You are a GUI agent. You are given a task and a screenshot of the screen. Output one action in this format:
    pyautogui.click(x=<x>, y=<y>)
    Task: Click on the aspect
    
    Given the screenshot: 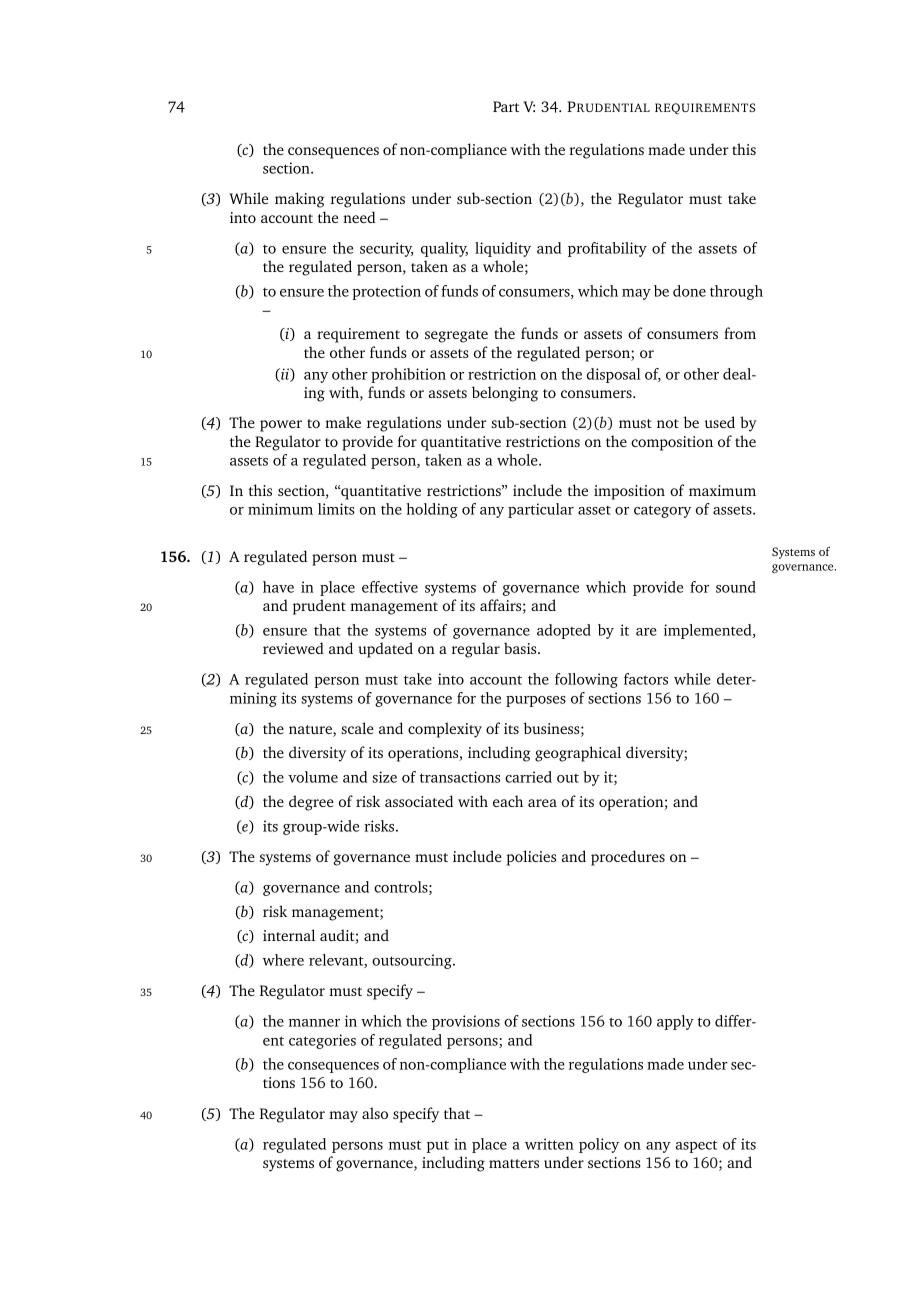 What is the action you would take?
    pyautogui.click(x=696, y=1146)
